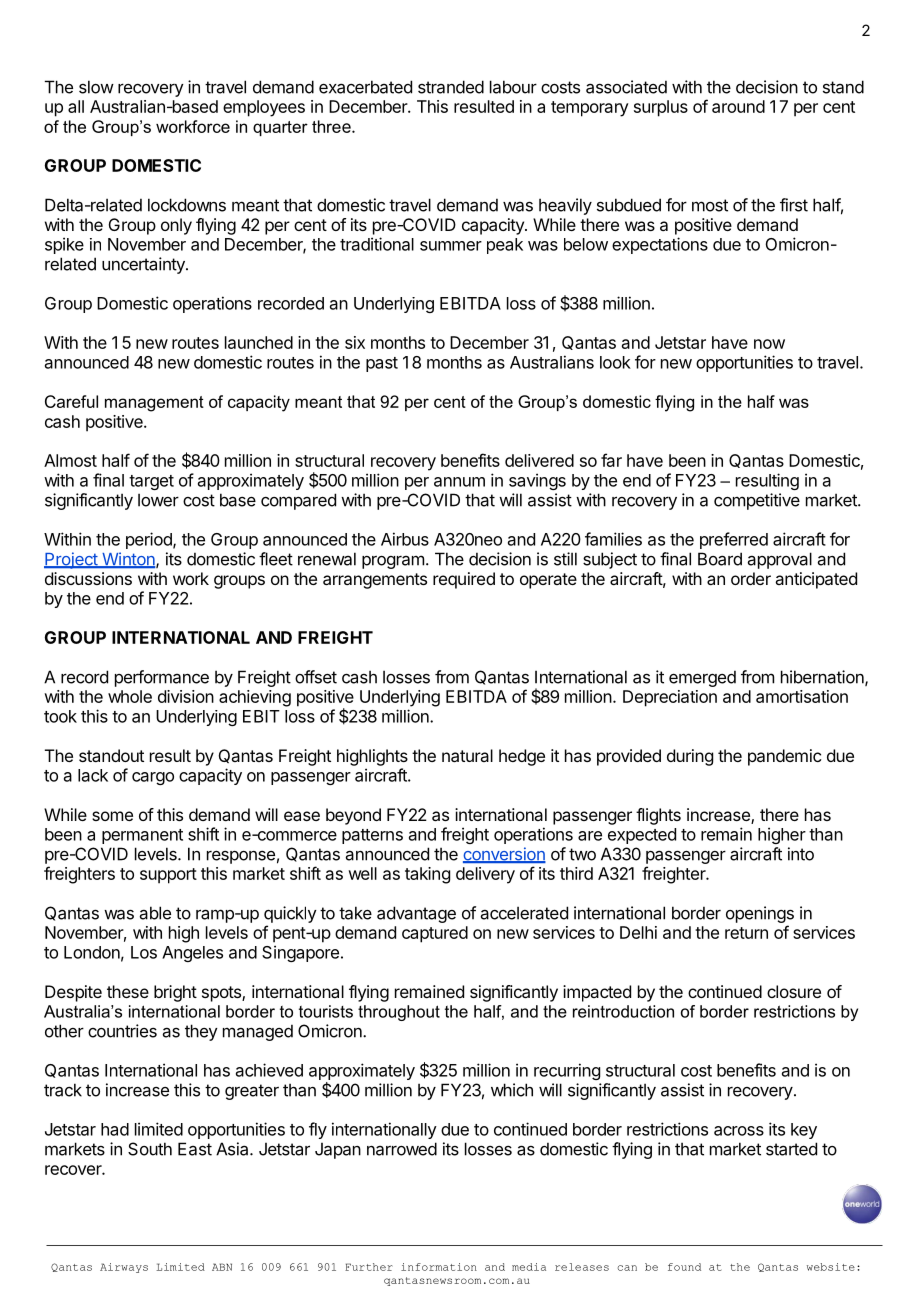 The height and width of the image is (1309, 924). Describe the element at coordinates (439, 1267) in the image. I see `information` at that location.
